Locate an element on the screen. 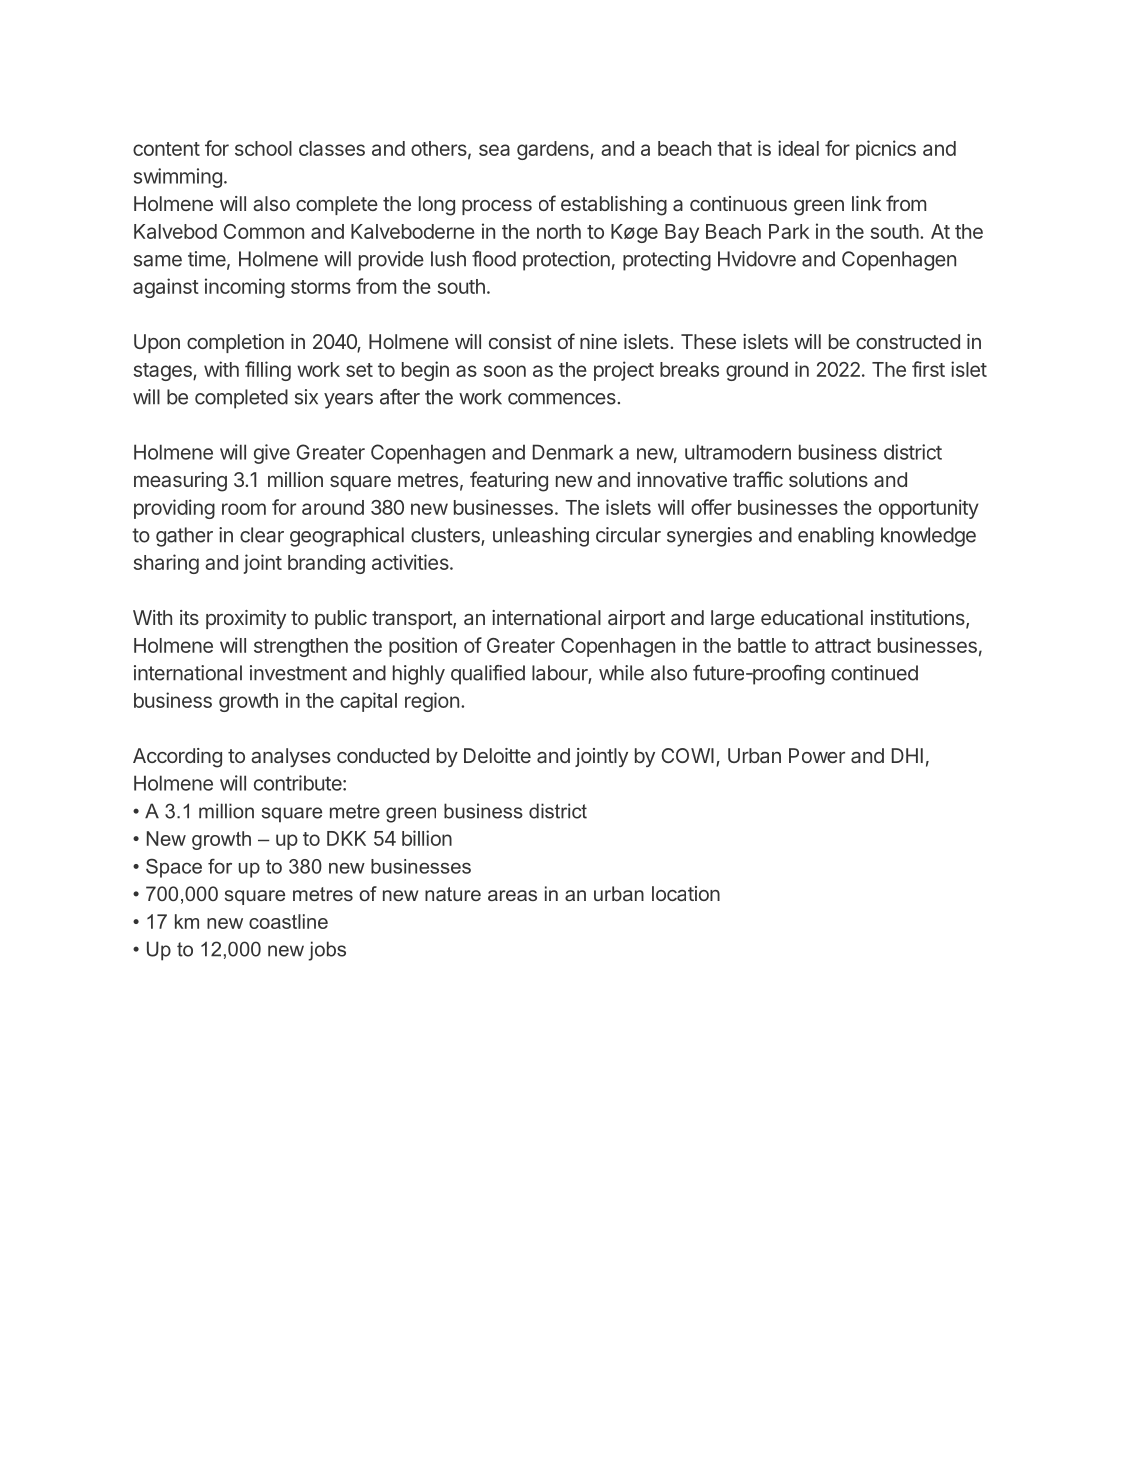  clear is located at coordinates (262, 535).
